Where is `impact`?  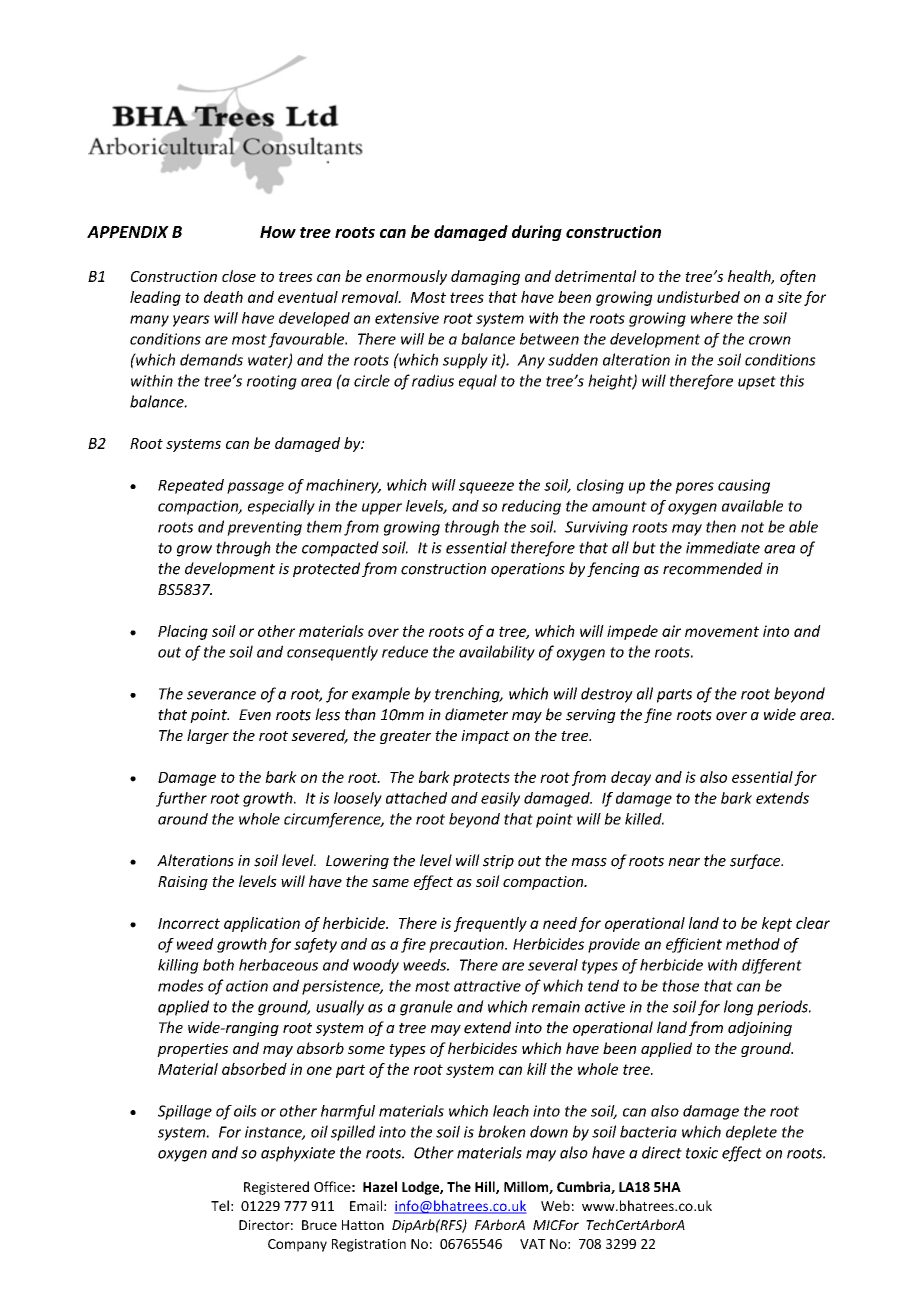 impact is located at coordinates (485, 737).
